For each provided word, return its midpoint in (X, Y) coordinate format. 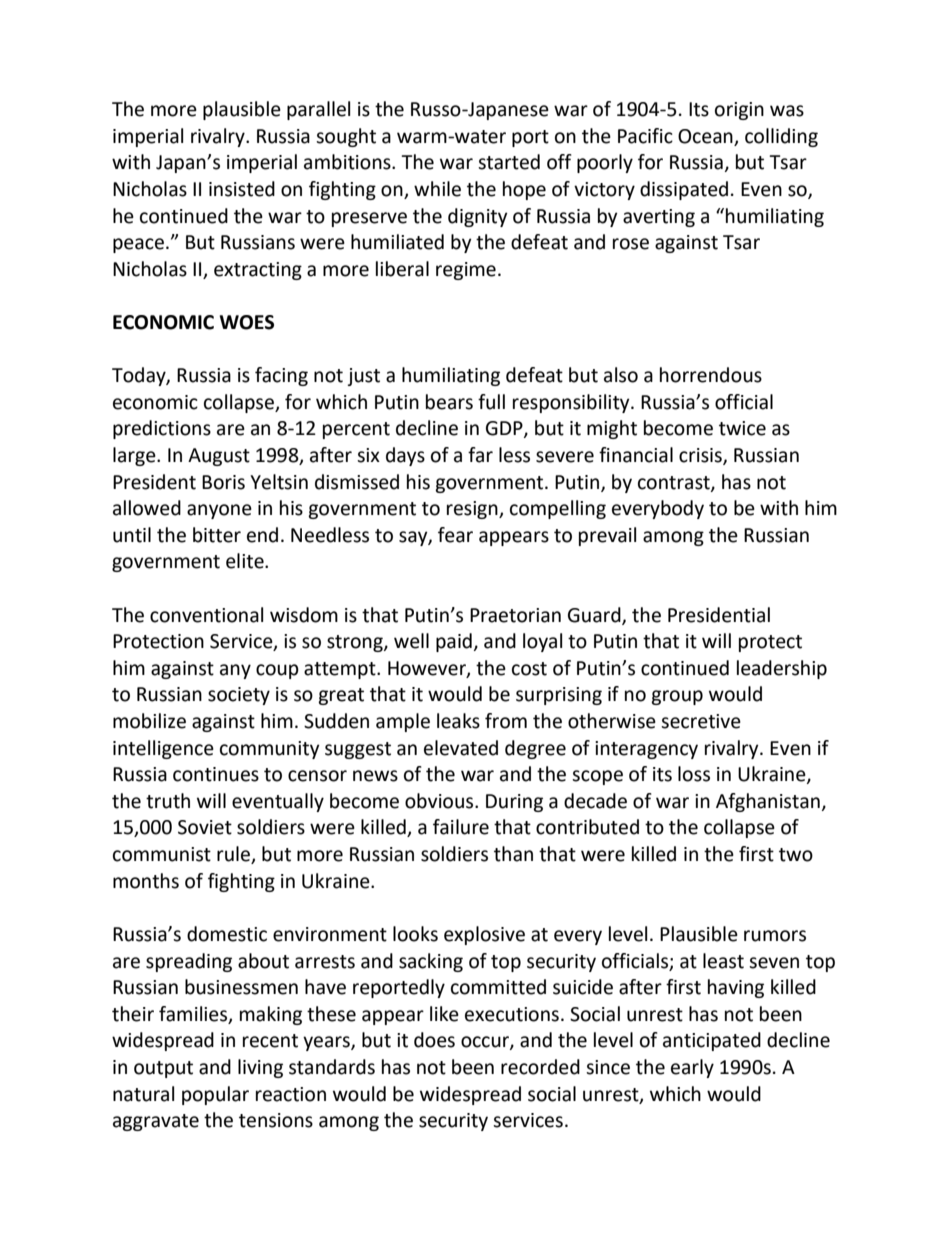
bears (449, 402)
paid (454, 642)
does (434, 1040)
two (796, 855)
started (509, 162)
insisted (242, 189)
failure (461, 827)
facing (281, 376)
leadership (782, 669)
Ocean (705, 136)
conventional (206, 615)
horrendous (711, 375)
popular (215, 1095)
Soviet (205, 827)
